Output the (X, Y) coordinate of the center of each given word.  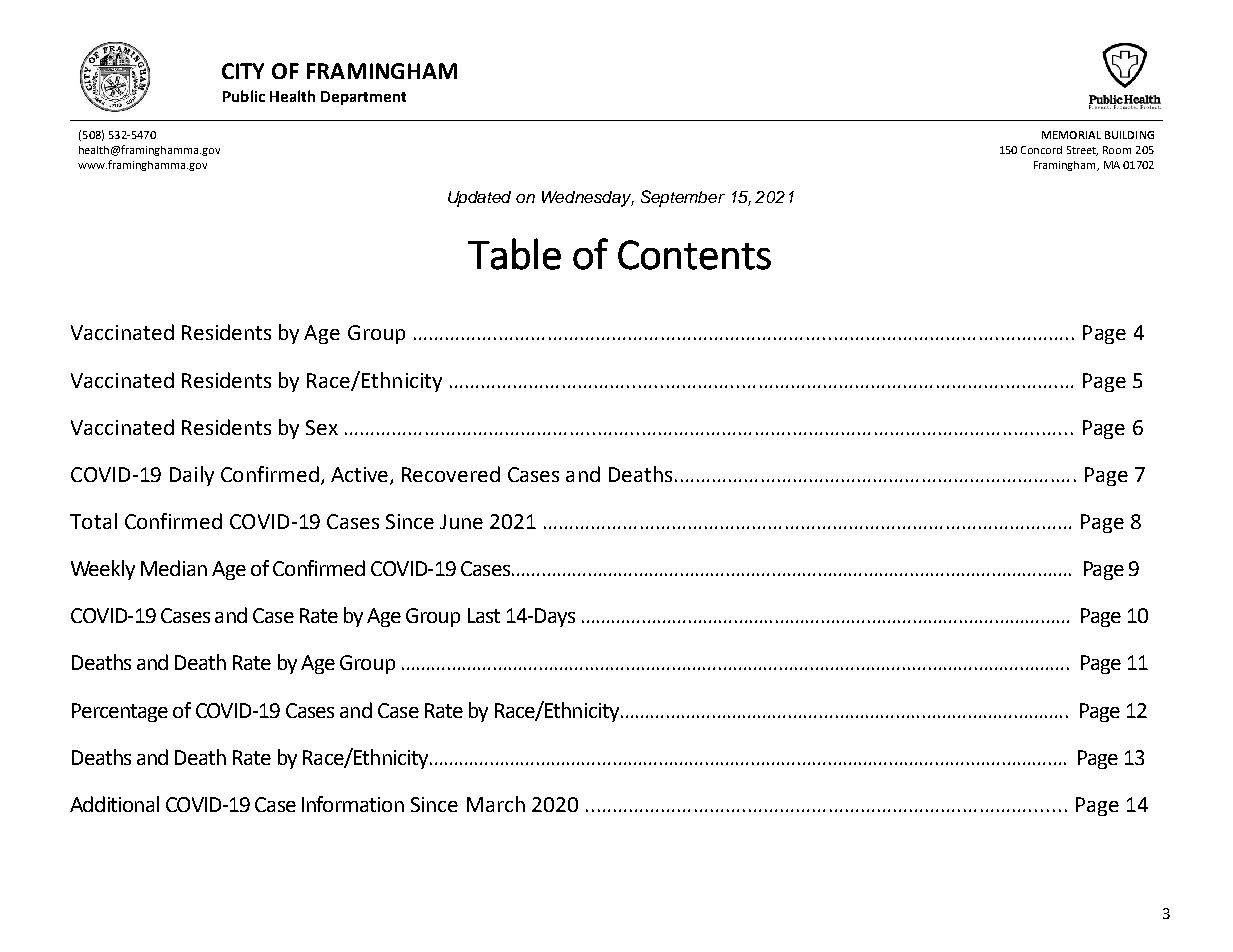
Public (244, 96)
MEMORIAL (1071, 135)
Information (353, 804)
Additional (114, 804)
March (496, 804)
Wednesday (588, 199)
